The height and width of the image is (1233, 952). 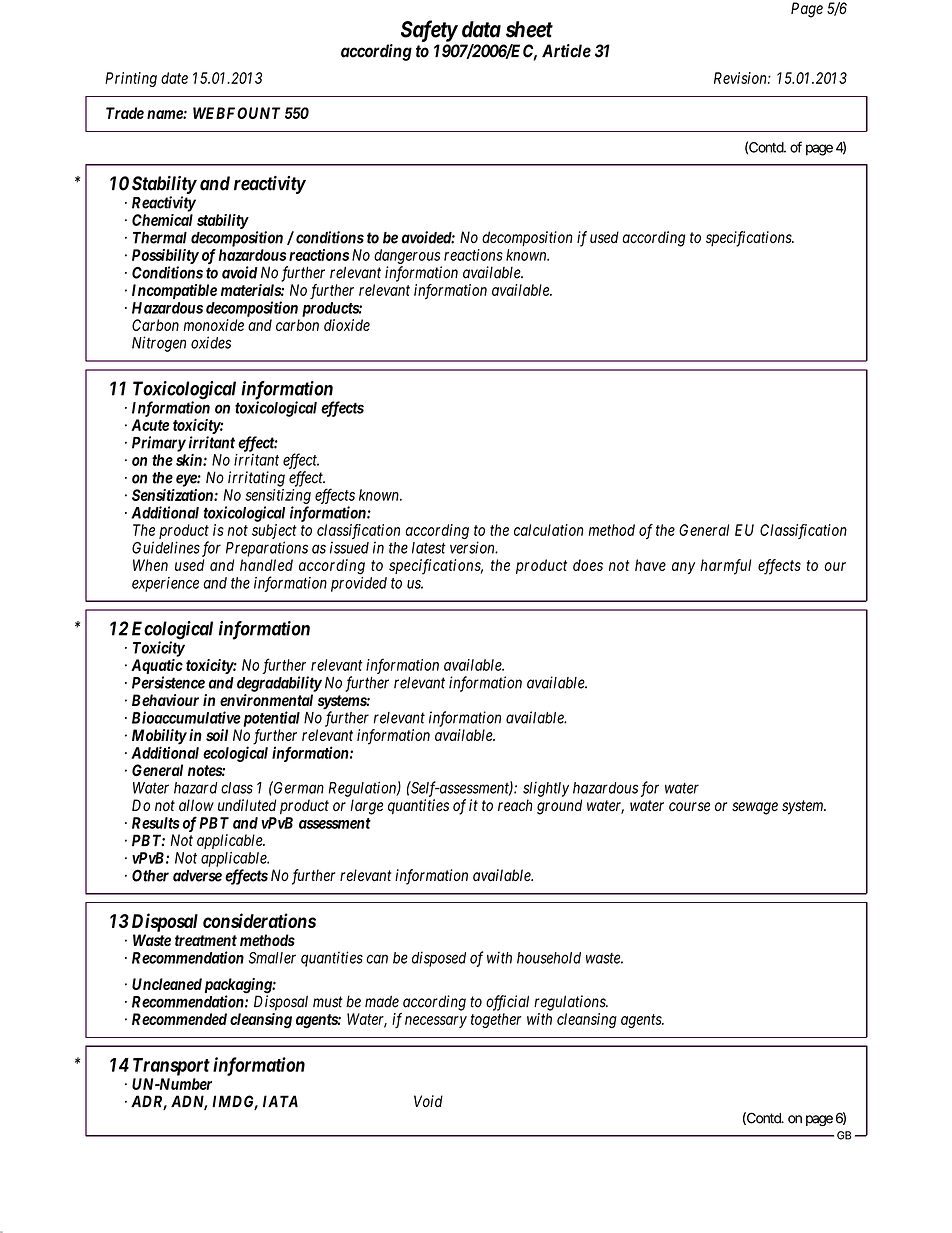 What do you see at coordinates (166, 547) in the image?
I see `Guidelines` at bounding box center [166, 547].
